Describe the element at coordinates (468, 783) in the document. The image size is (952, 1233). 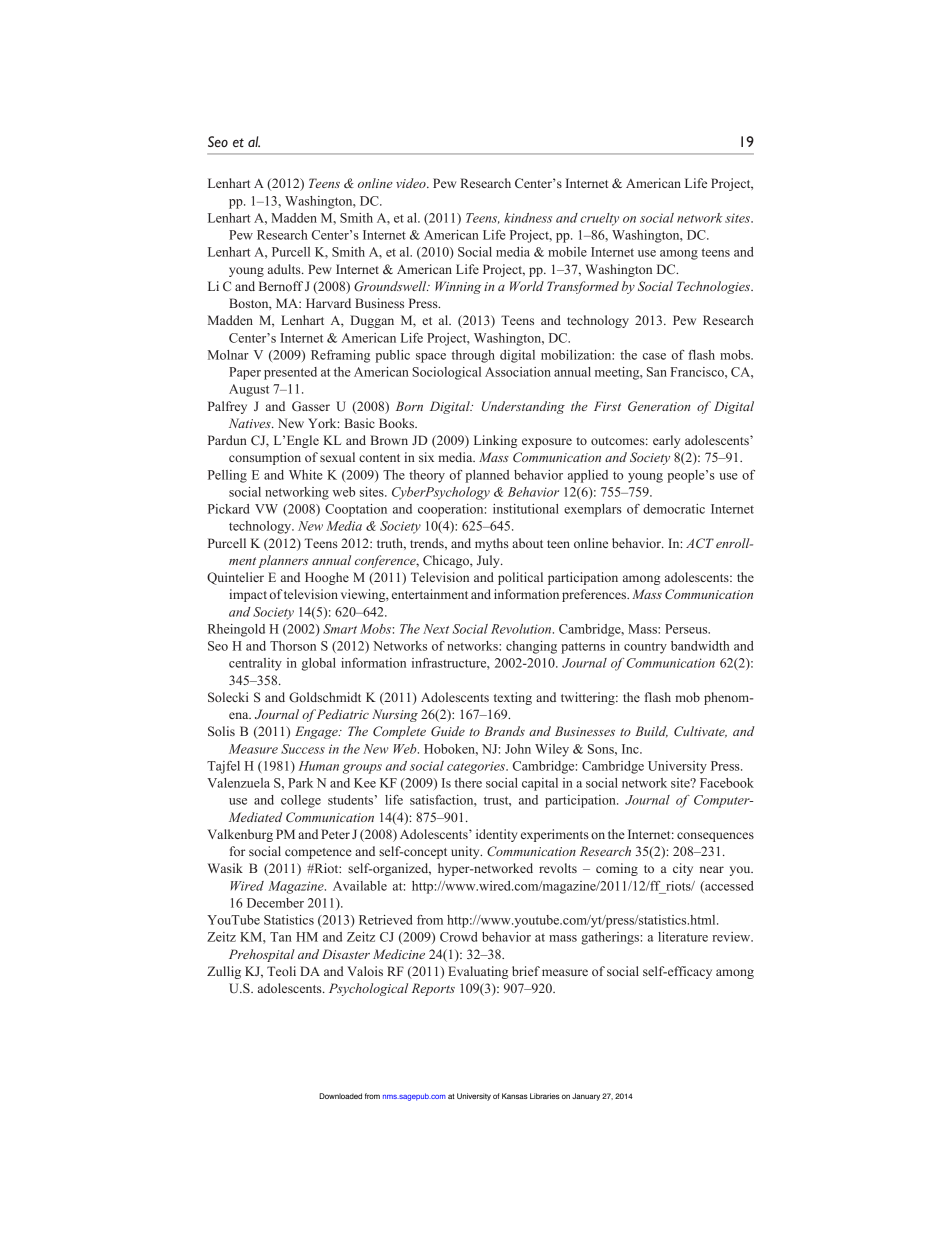
I see `there` at that location.
